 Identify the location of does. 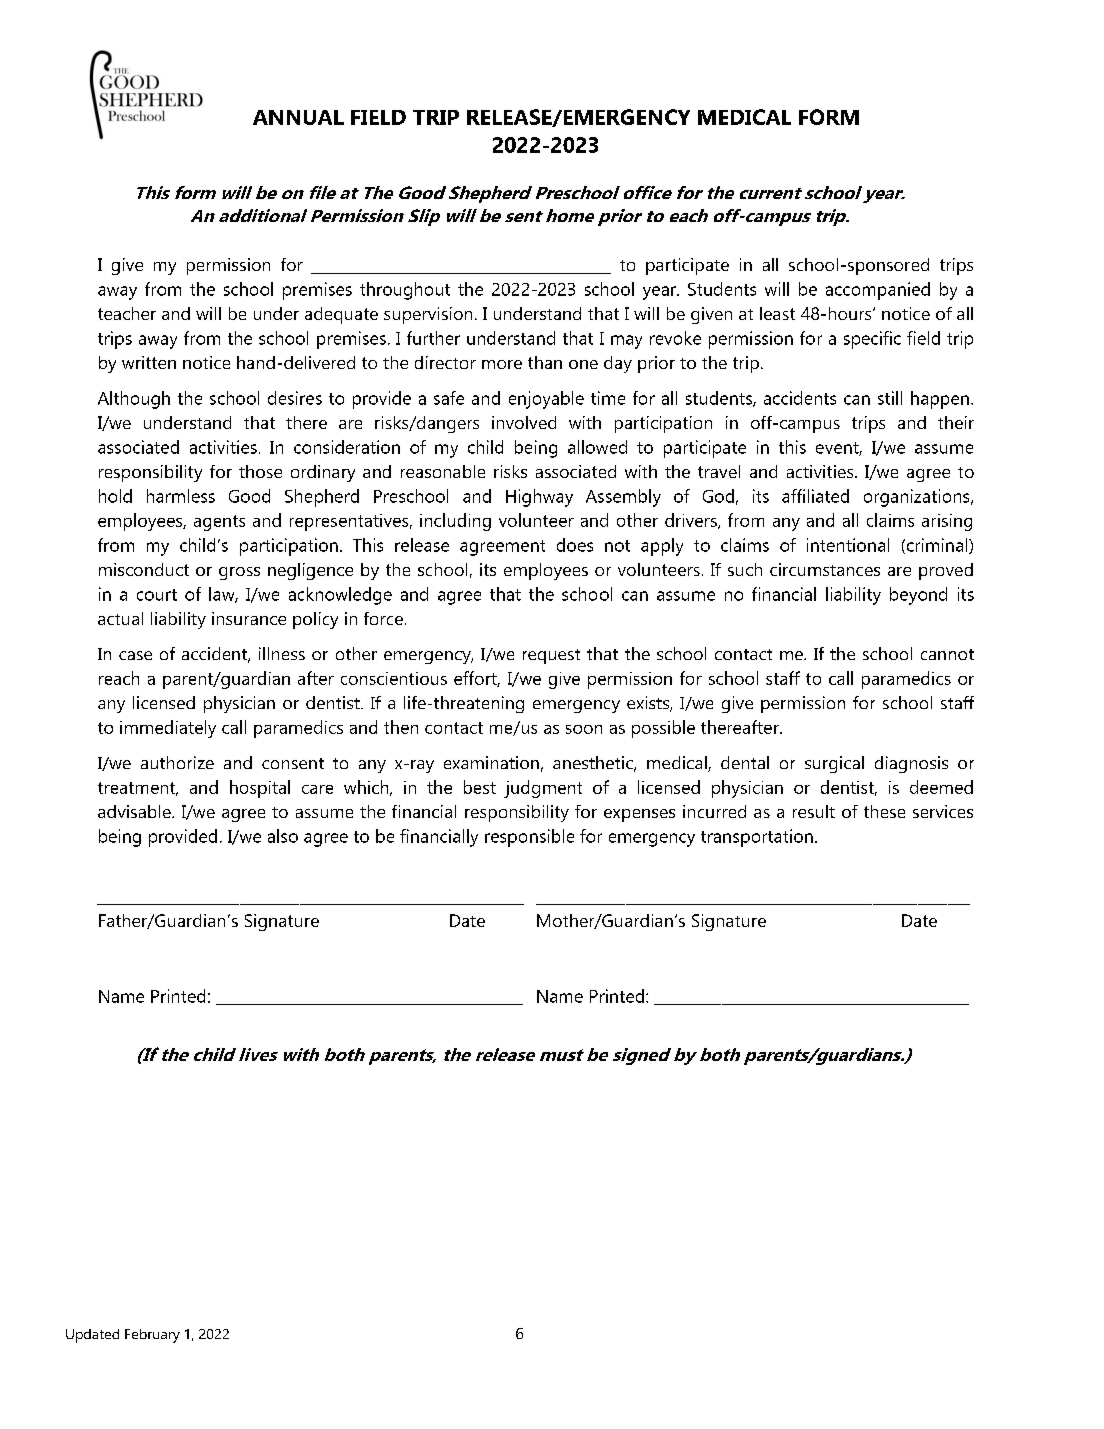
(575, 545).
